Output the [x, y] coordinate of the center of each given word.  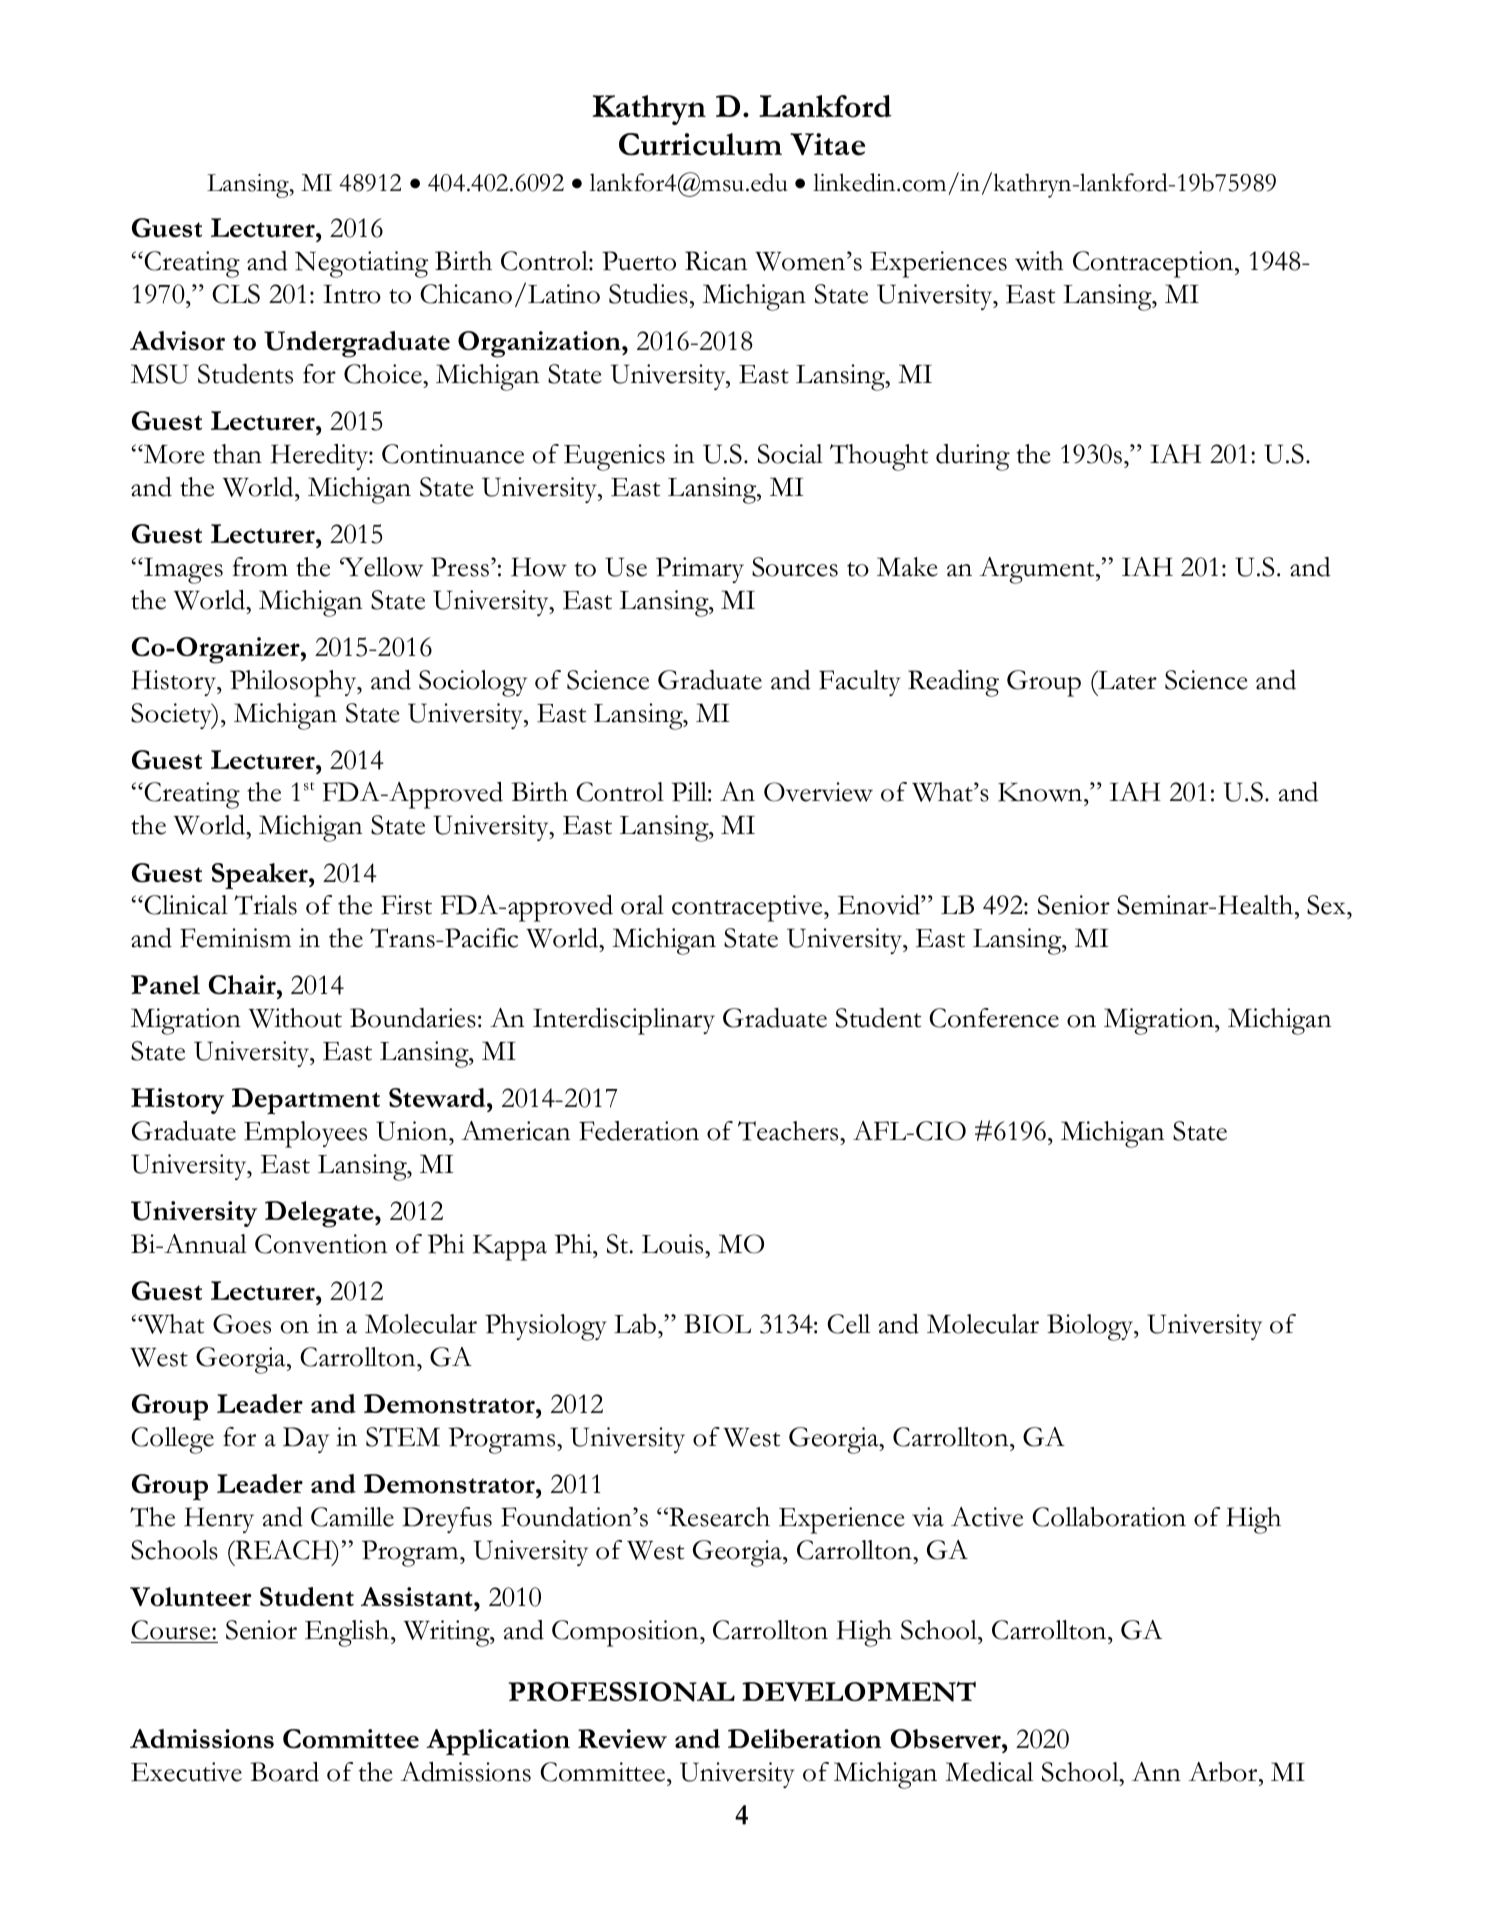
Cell [848, 1324]
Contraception [1154, 264]
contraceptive [748, 908]
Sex [1327, 905]
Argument [1038, 570]
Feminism [235, 938]
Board [284, 1772]
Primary [700, 570]
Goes [242, 1324]
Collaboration [1109, 1517]
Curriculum [700, 144]
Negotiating [361, 264]
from [260, 567]
